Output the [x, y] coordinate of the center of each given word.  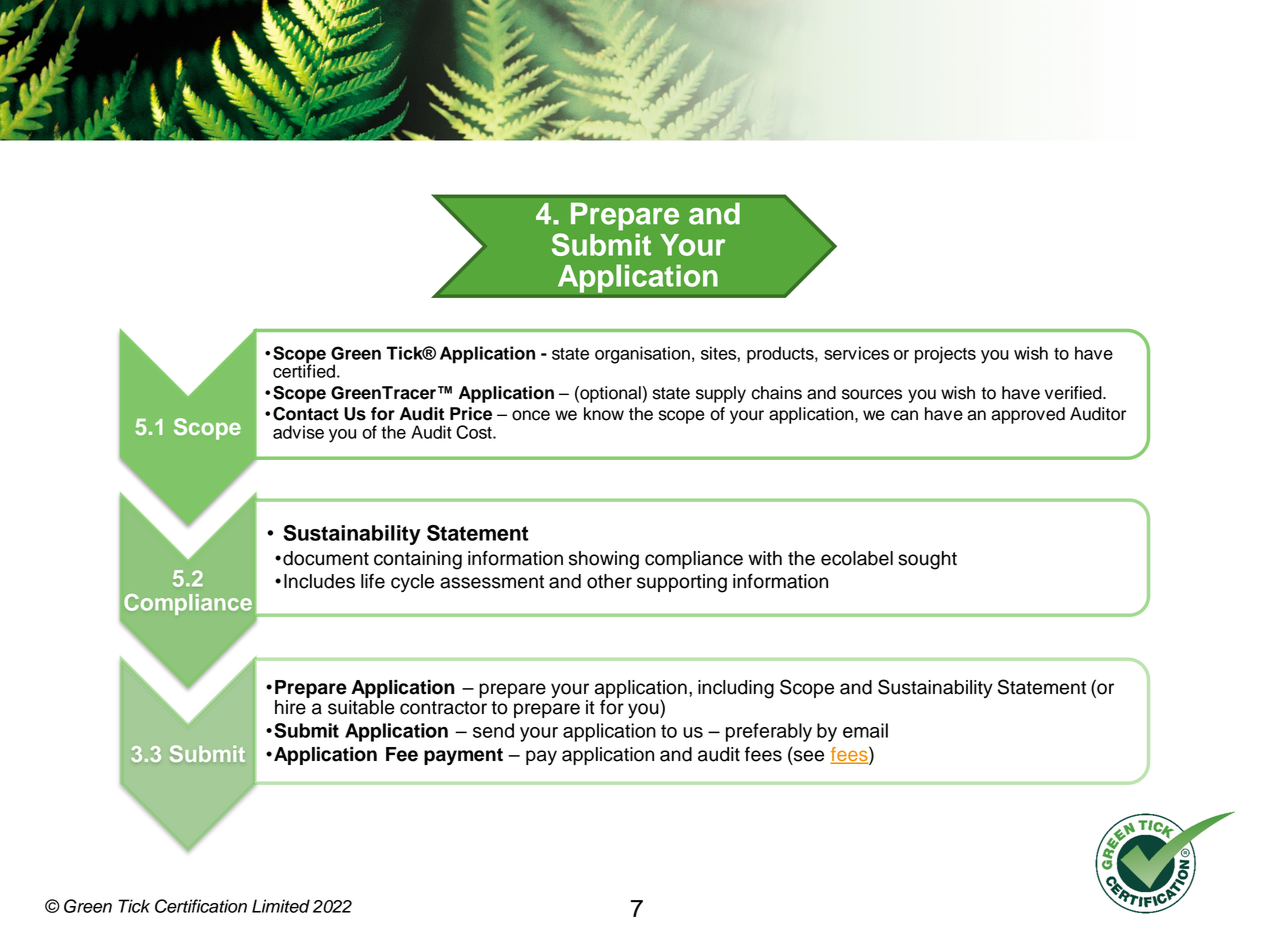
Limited [281, 906]
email [865, 730]
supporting [682, 583]
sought [927, 560]
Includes [319, 581]
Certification [201, 906]
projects [945, 355]
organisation [642, 355]
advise [298, 432]
